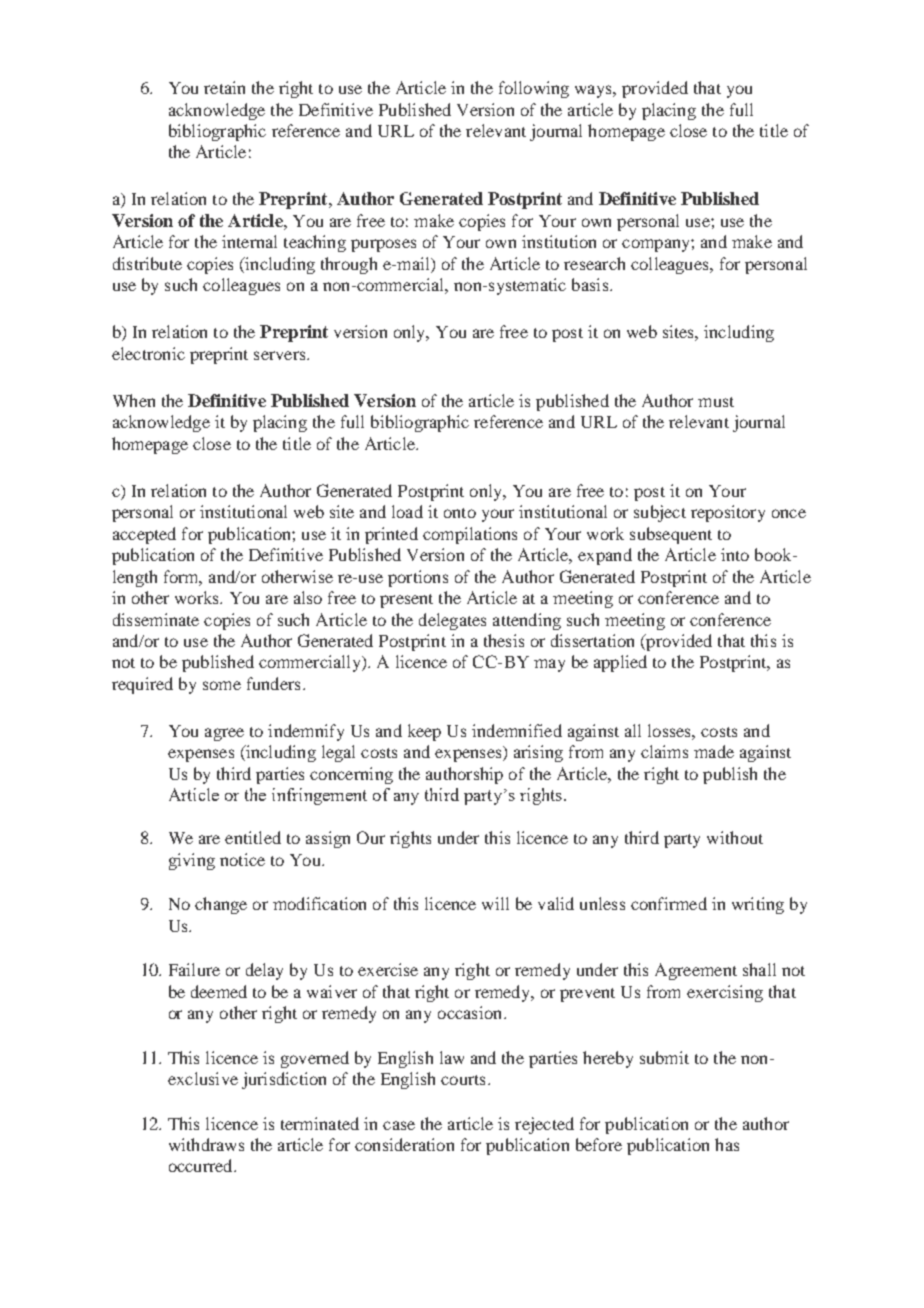 This page has height=1308, width=924. I want to click on delegates, so click(452, 621).
